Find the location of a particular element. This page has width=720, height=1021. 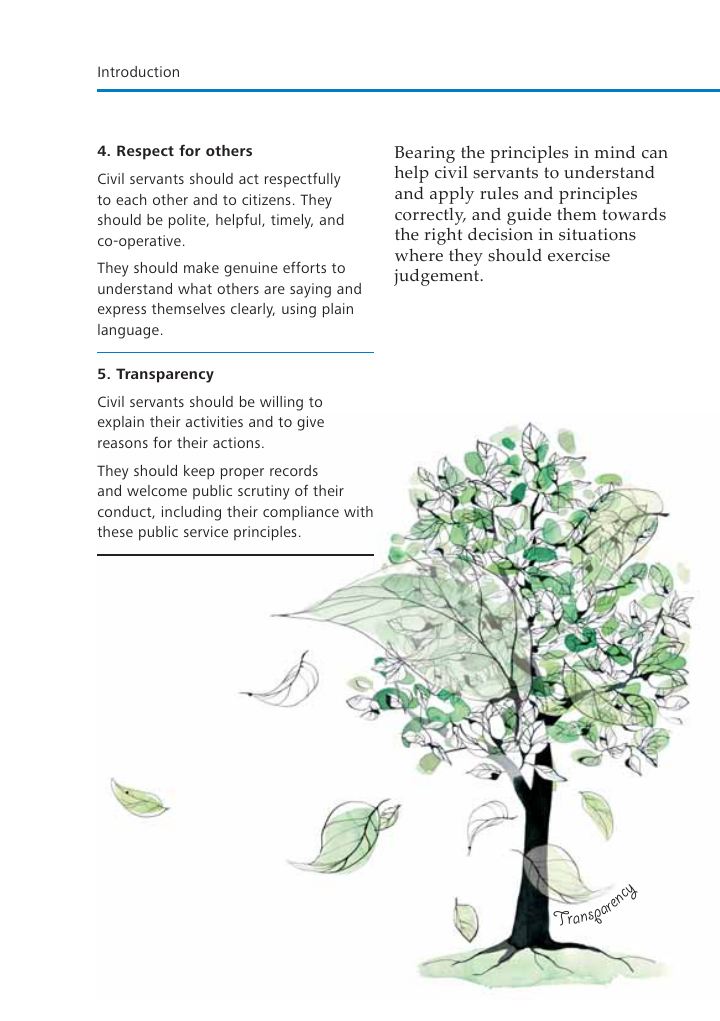

Introduction is located at coordinates (138, 71).
